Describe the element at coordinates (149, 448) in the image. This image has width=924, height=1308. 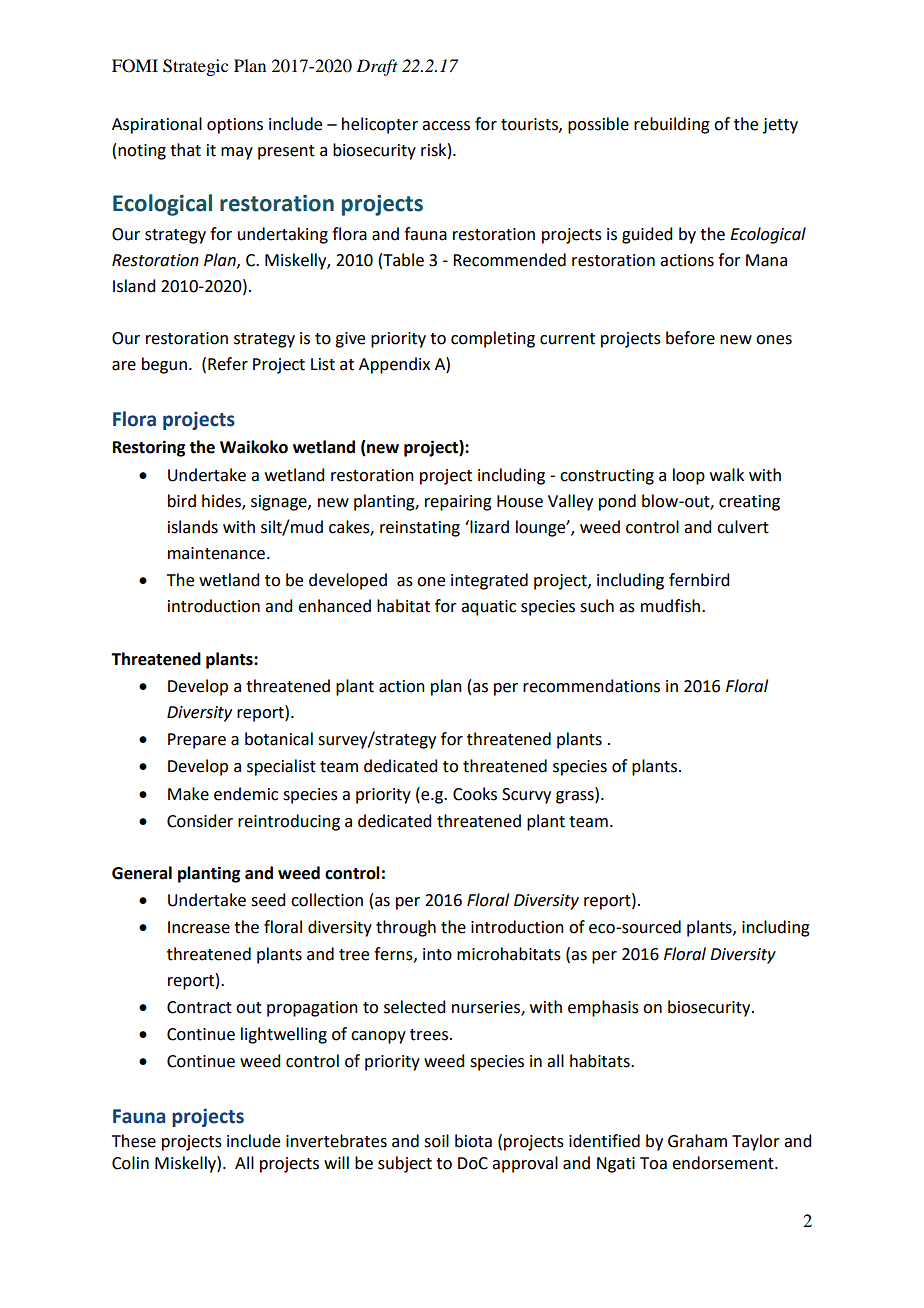
I see `Restoring` at that location.
